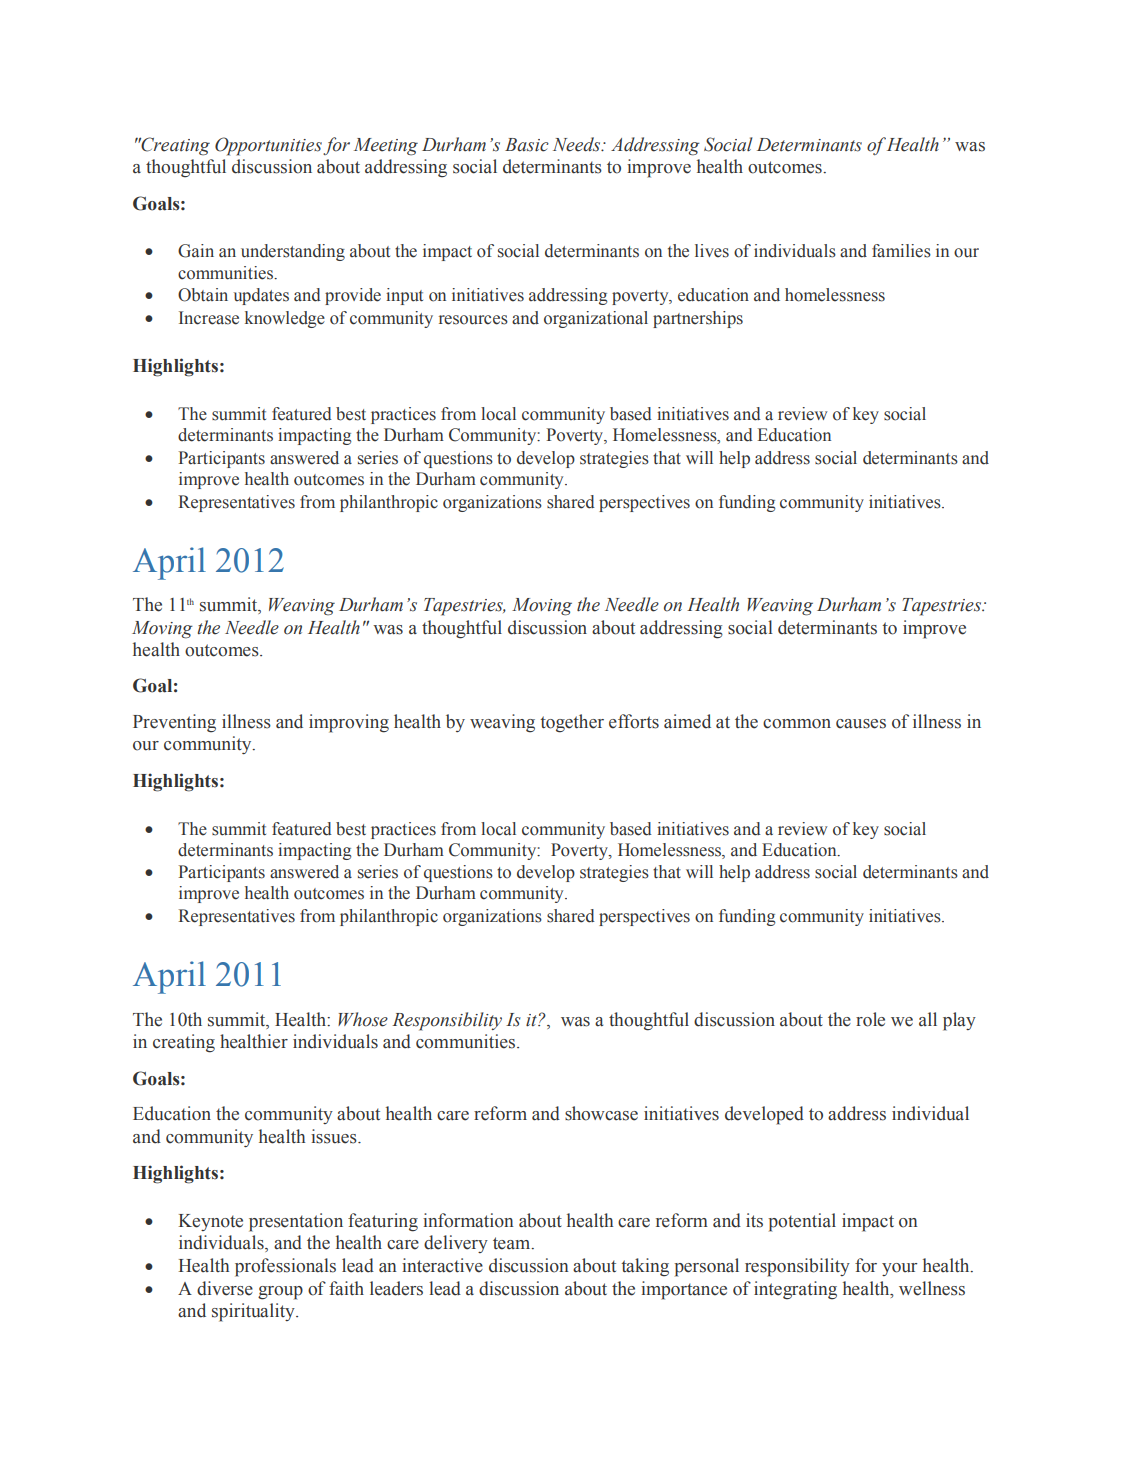 This screenshot has height=1459, width=1127. I want to click on causes, so click(861, 724).
